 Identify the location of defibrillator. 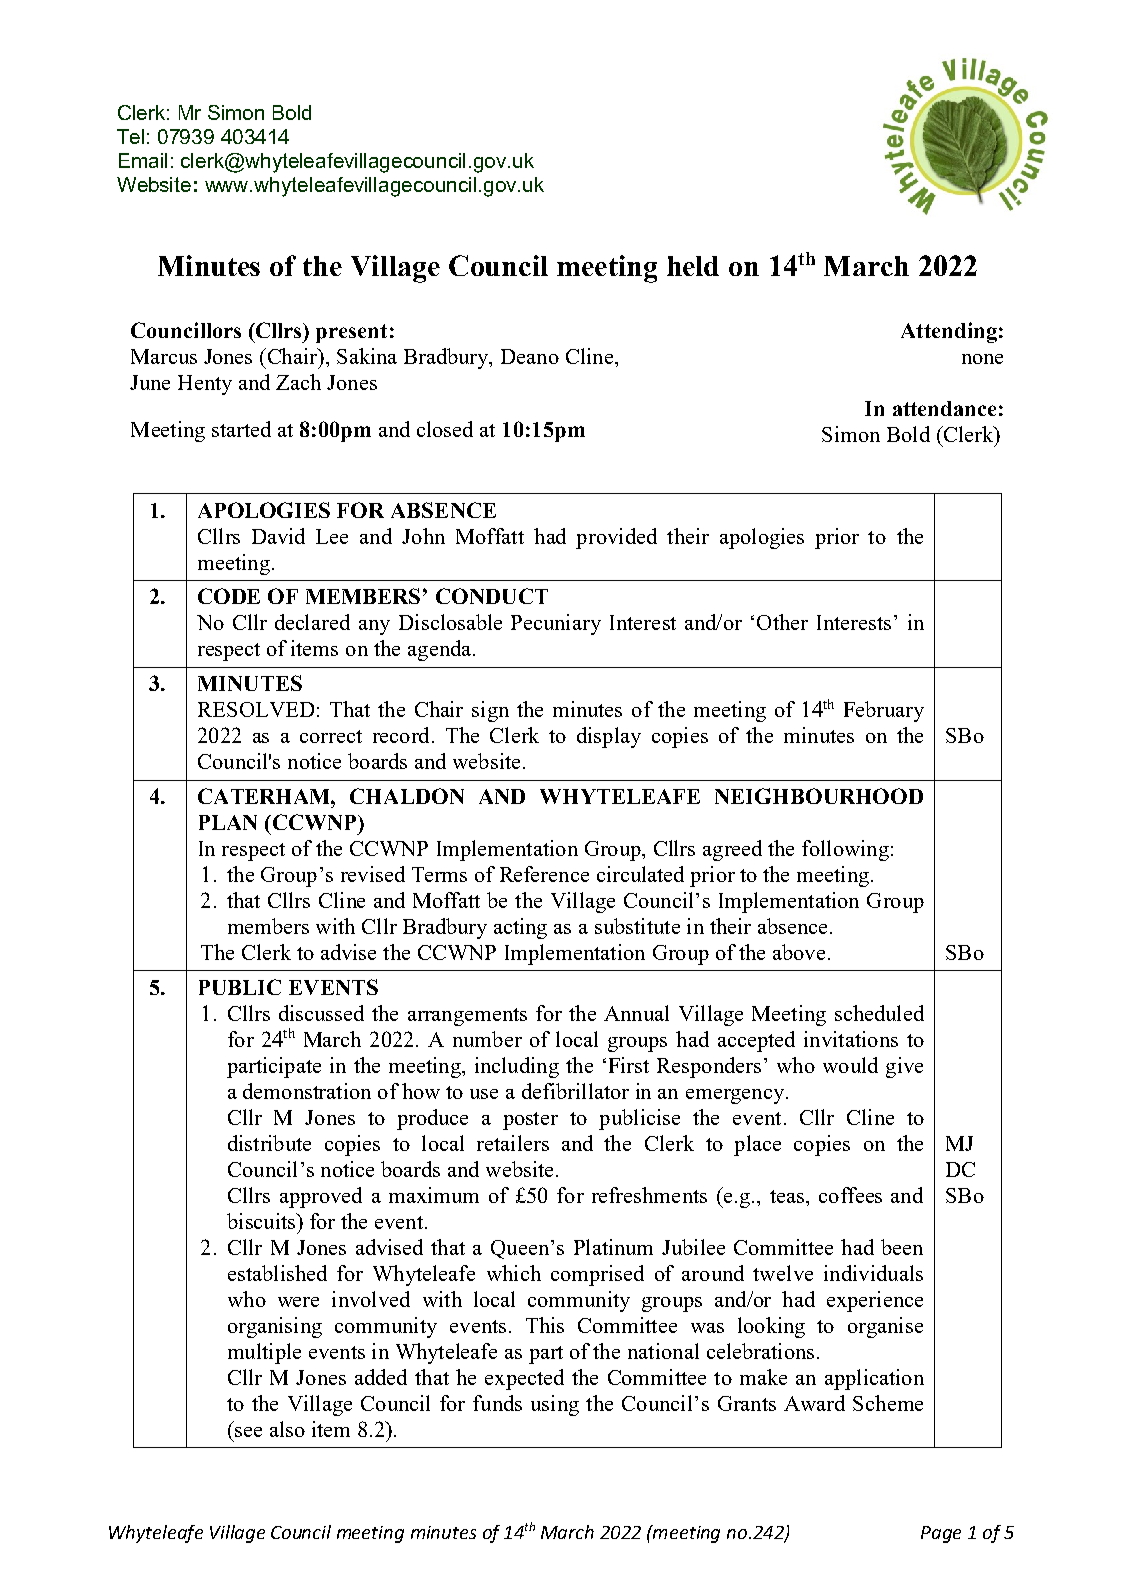
(575, 1091).
